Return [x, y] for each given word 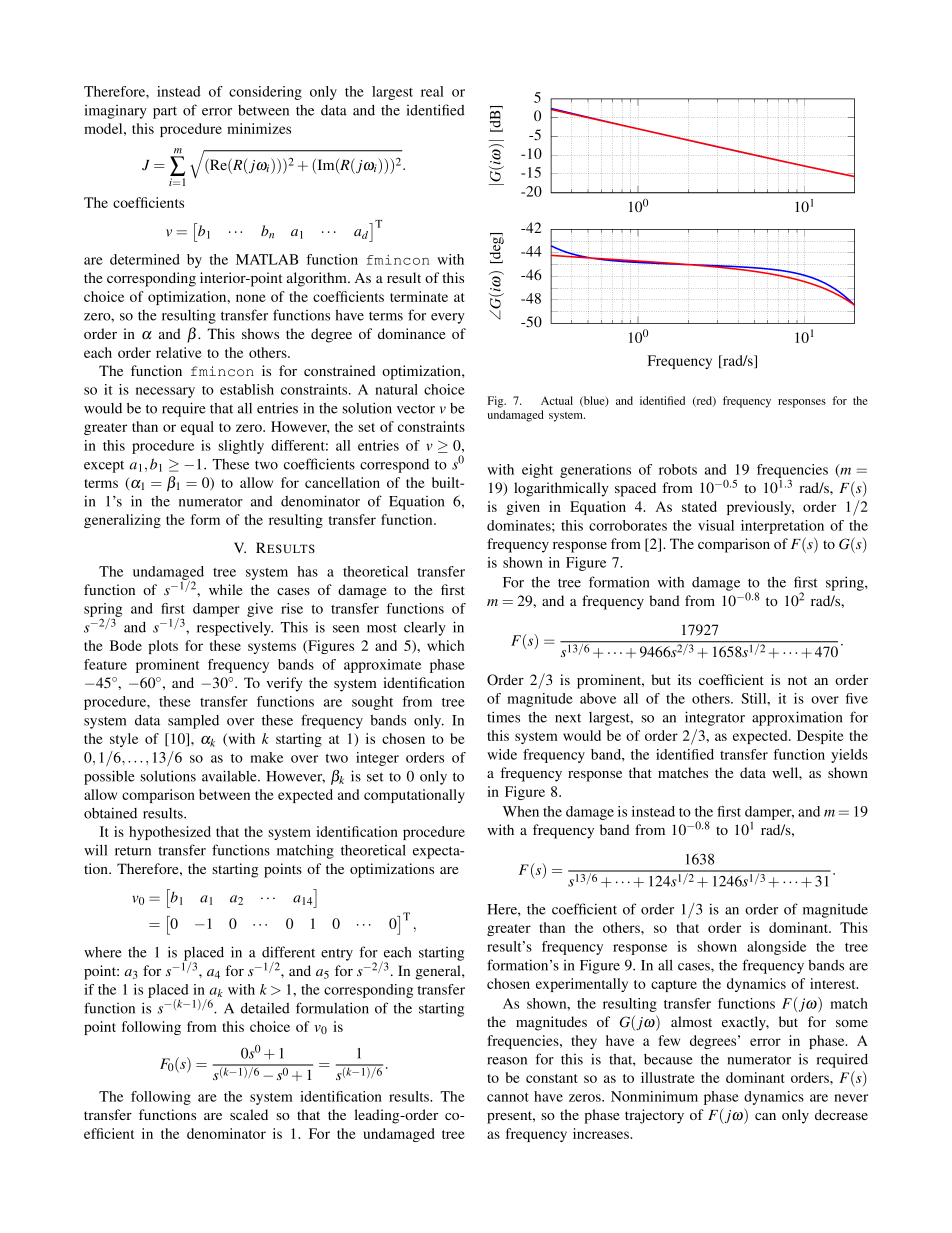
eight [537, 471]
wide [502, 754]
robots [678, 469]
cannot [508, 1097]
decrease [841, 1114]
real [432, 91]
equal [197, 428]
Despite [820, 737]
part [165, 113]
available [230, 776]
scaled [249, 1114]
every [448, 318]
